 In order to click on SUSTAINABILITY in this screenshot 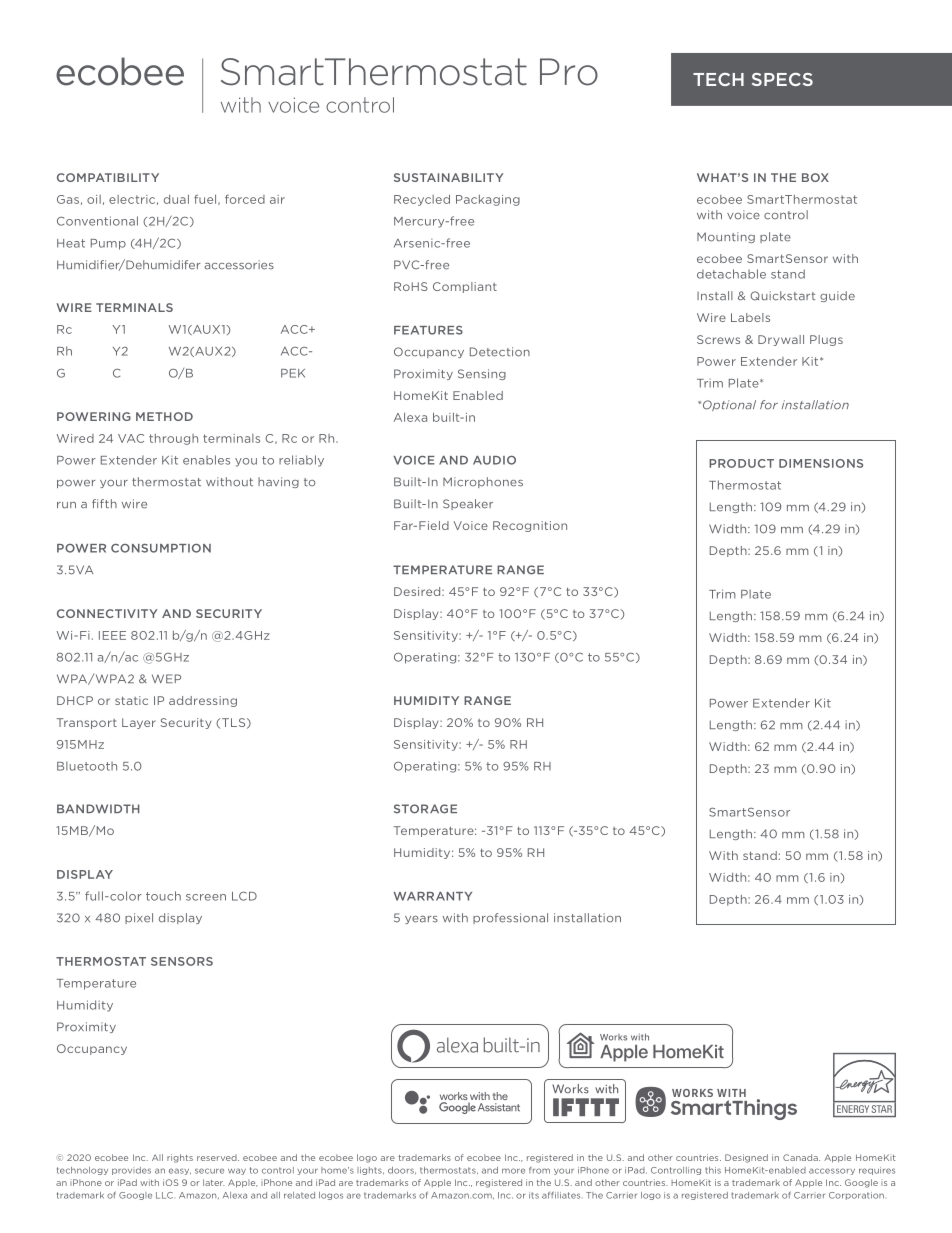, I will do `click(449, 177)`.
